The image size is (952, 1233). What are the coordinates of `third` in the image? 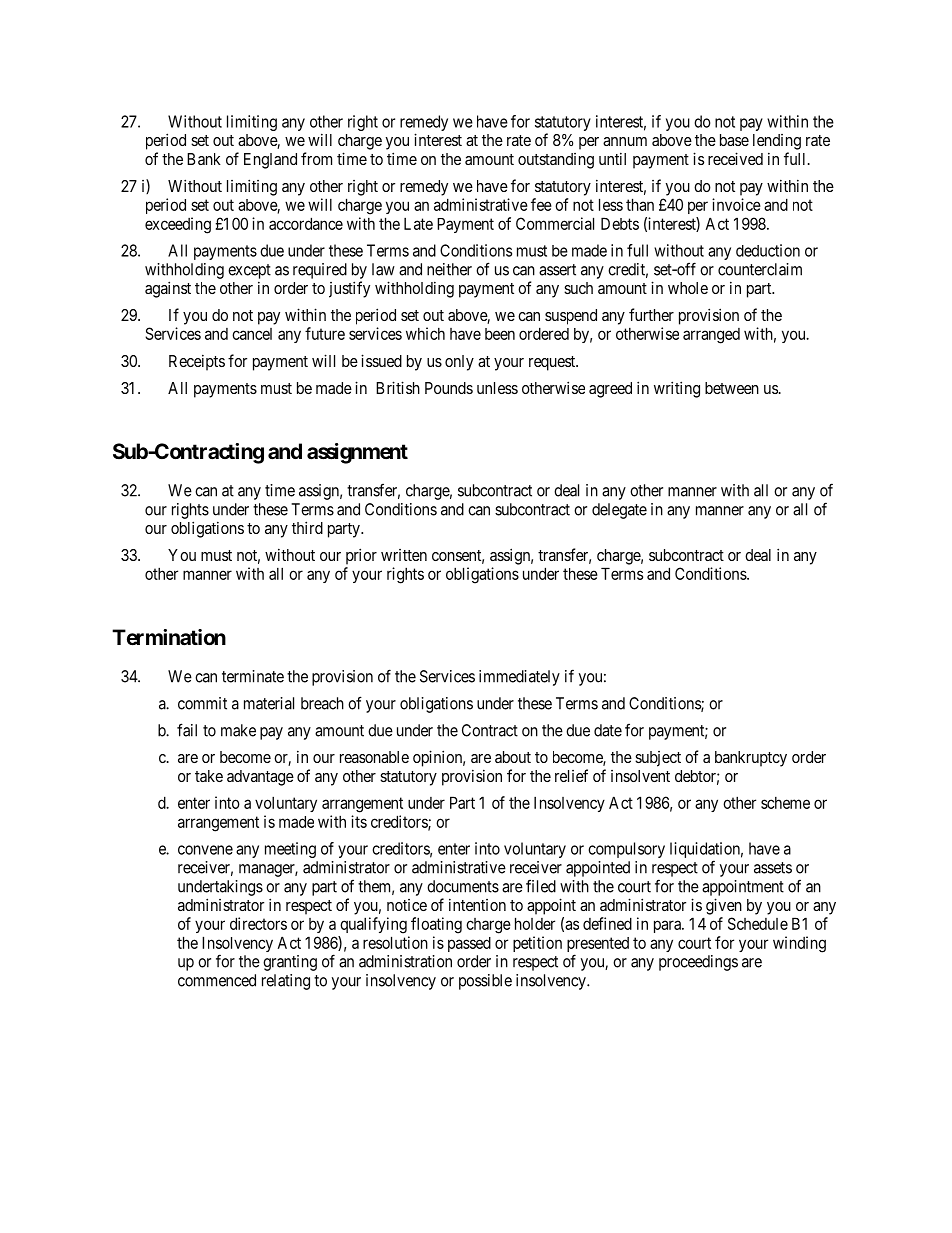 It's located at (307, 527).
